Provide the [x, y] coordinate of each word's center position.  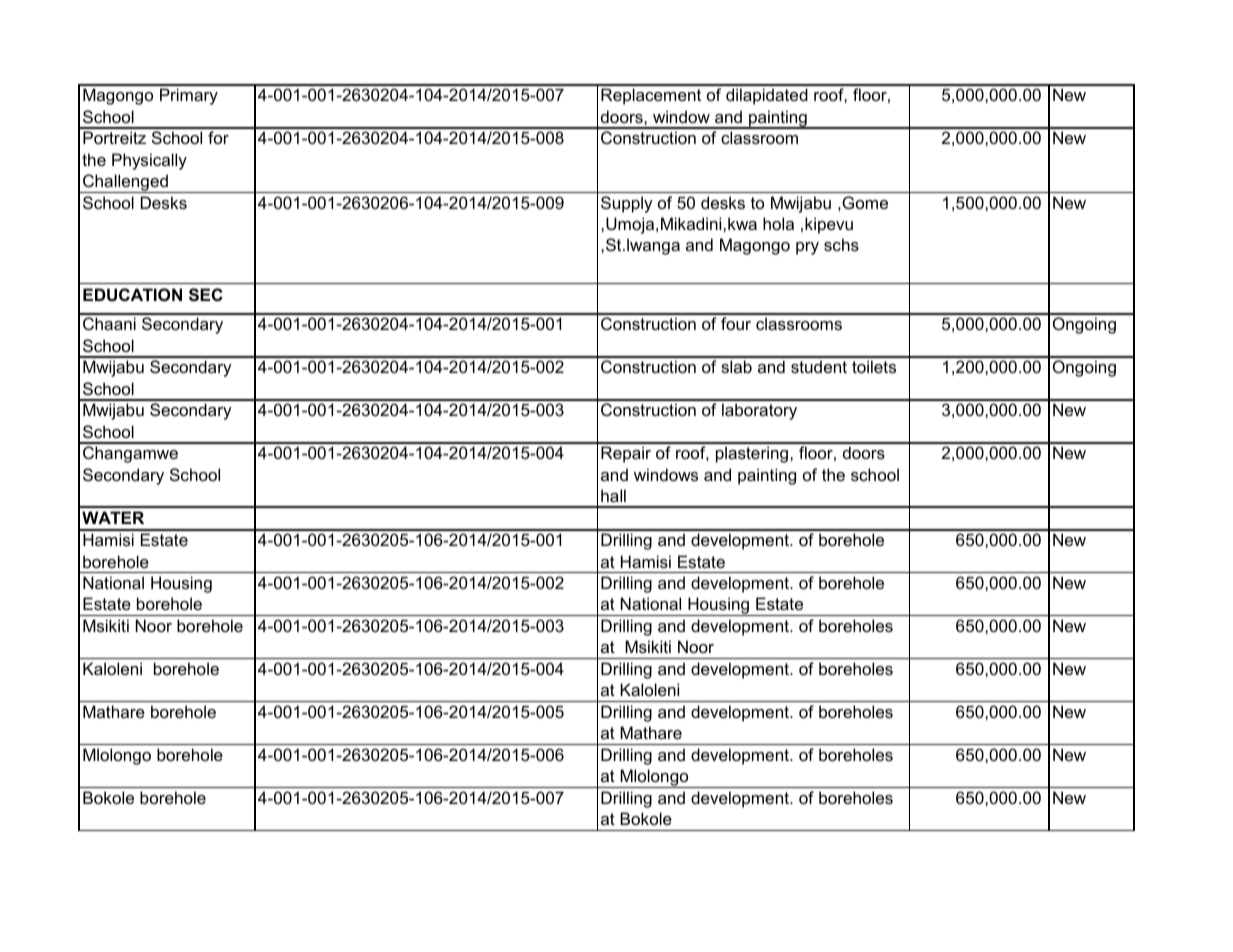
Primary [189, 96]
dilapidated [767, 96]
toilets [874, 366]
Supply [627, 204]
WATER [113, 517]
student [819, 366]
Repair [626, 454]
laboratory [759, 411]
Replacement [651, 96]
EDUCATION [132, 294]
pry [807, 248]
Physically [149, 161]
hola [778, 223]
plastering [752, 454]
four [736, 323]
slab [736, 366]
